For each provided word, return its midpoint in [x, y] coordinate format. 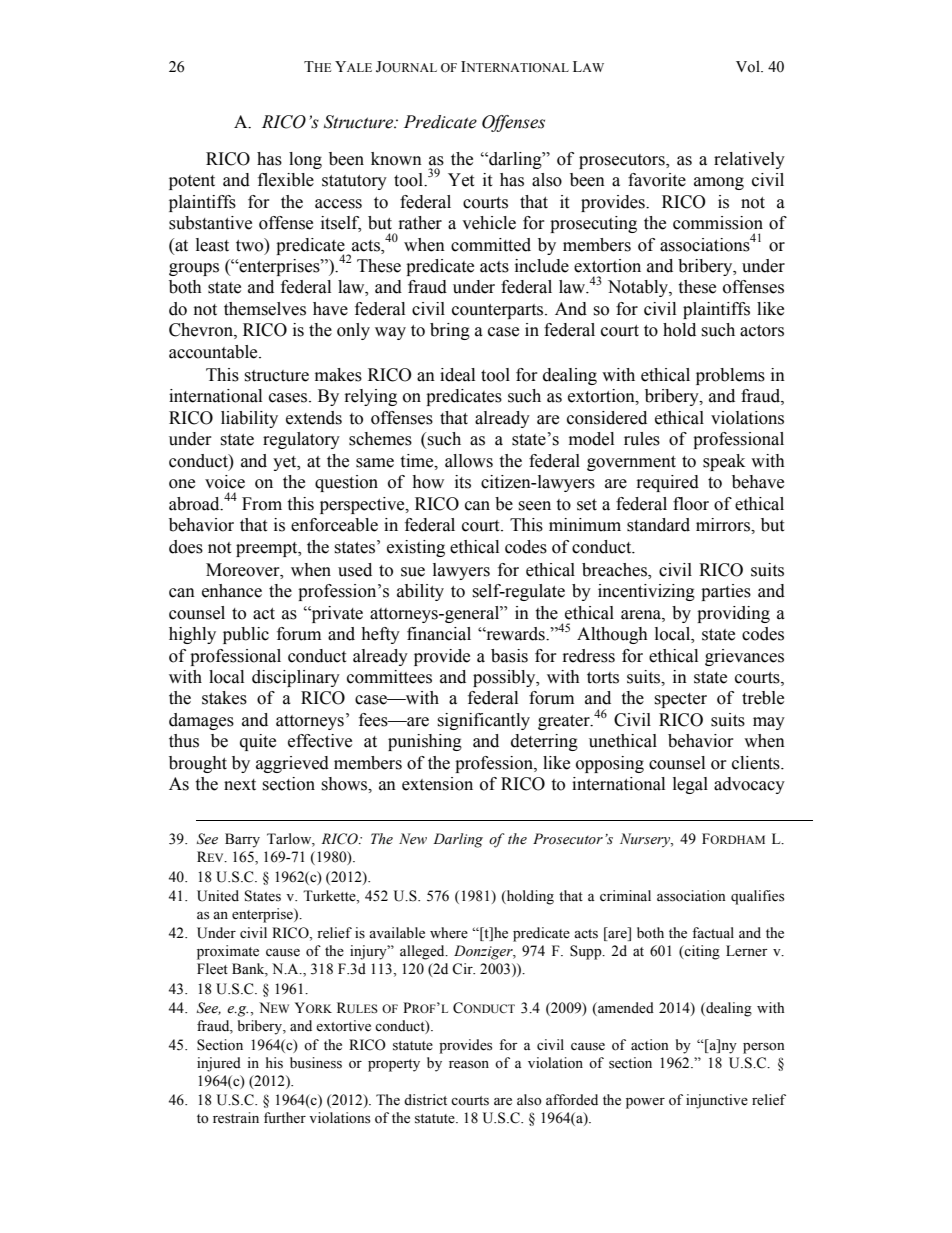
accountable [214, 352]
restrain [236, 1118]
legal [690, 785]
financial [439, 634]
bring [450, 331]
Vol [749, 67]
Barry [242, 840]
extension [437, 784]
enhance [232, 591]
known [396, 159]
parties [726, 592]
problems [730, 376]
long [305, 160]
